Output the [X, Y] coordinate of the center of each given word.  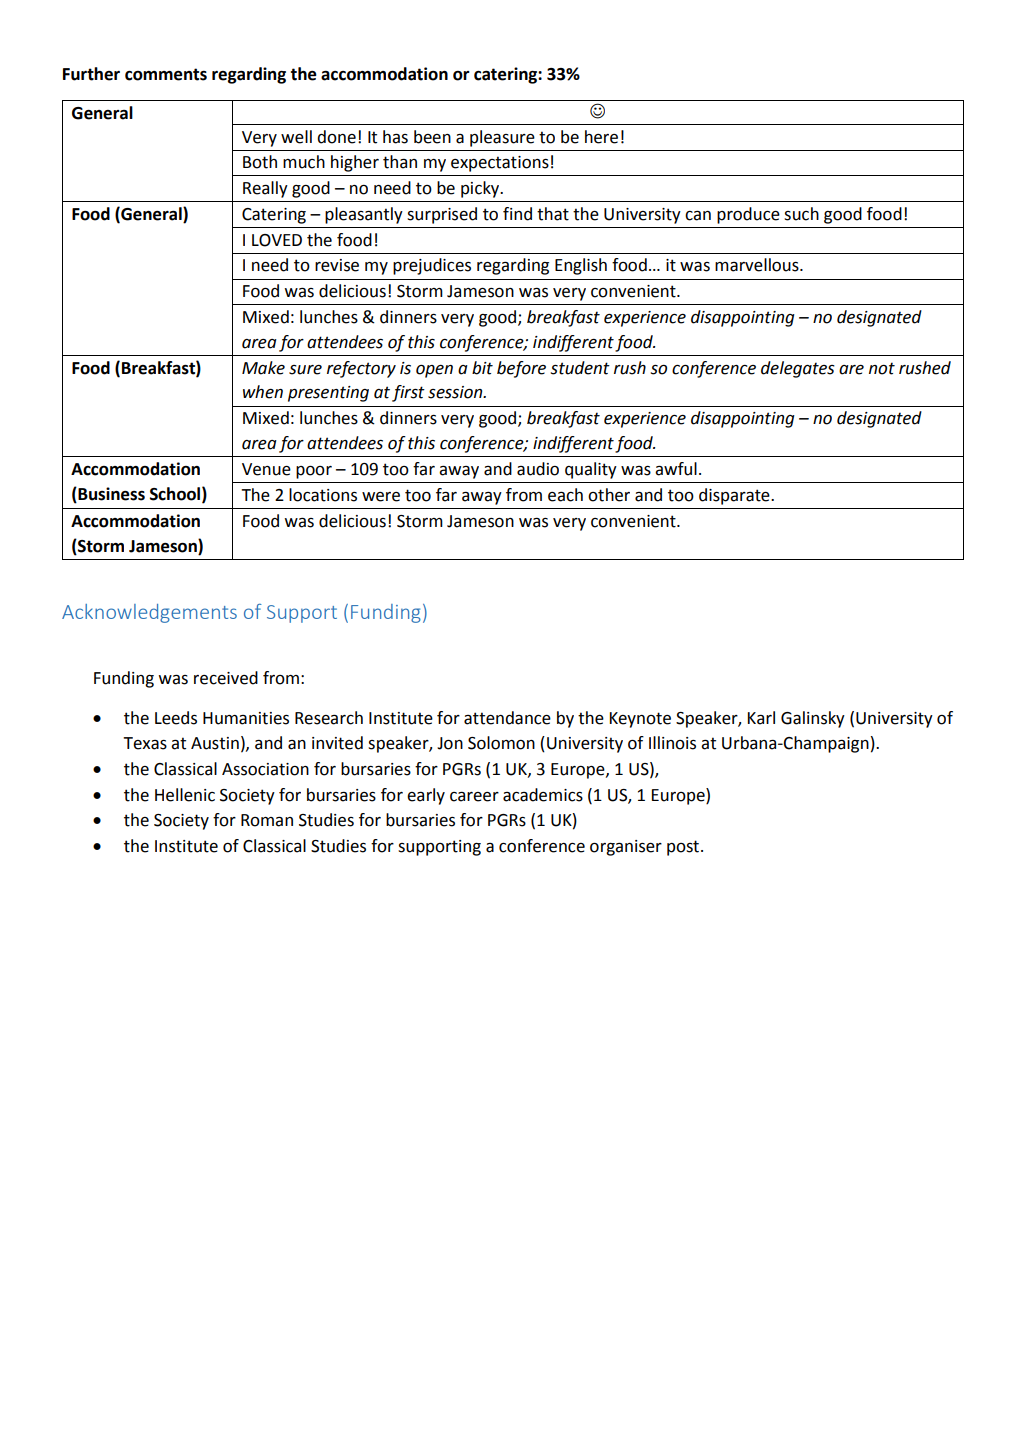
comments [166, 74]
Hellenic [185, 795]
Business [110, 495]
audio [538, 469]
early [426, 796]
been [432, 137]
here [601, 137]
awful [676, 469]
